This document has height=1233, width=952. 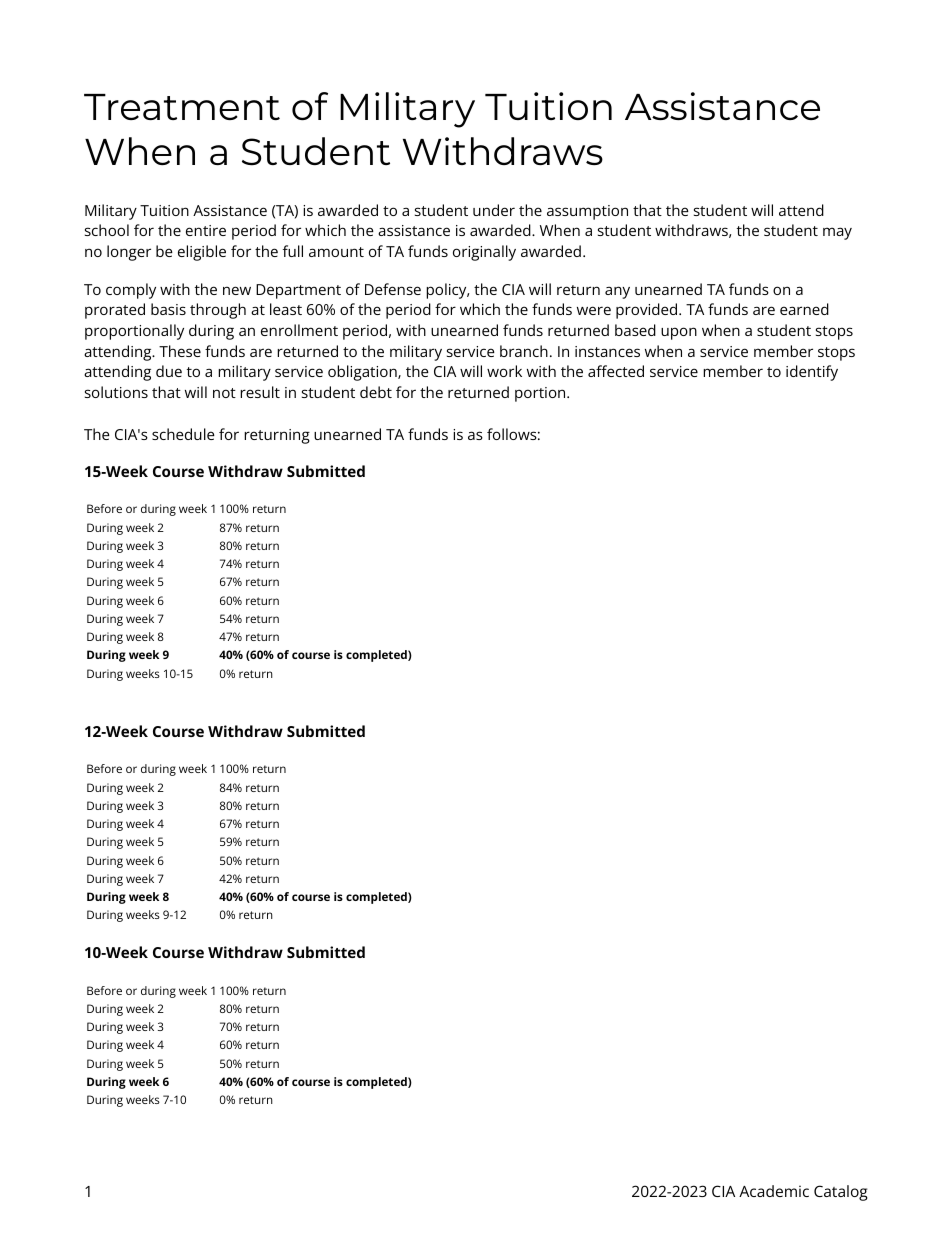 I want to click on schedule, so click(x=183, y=434).
